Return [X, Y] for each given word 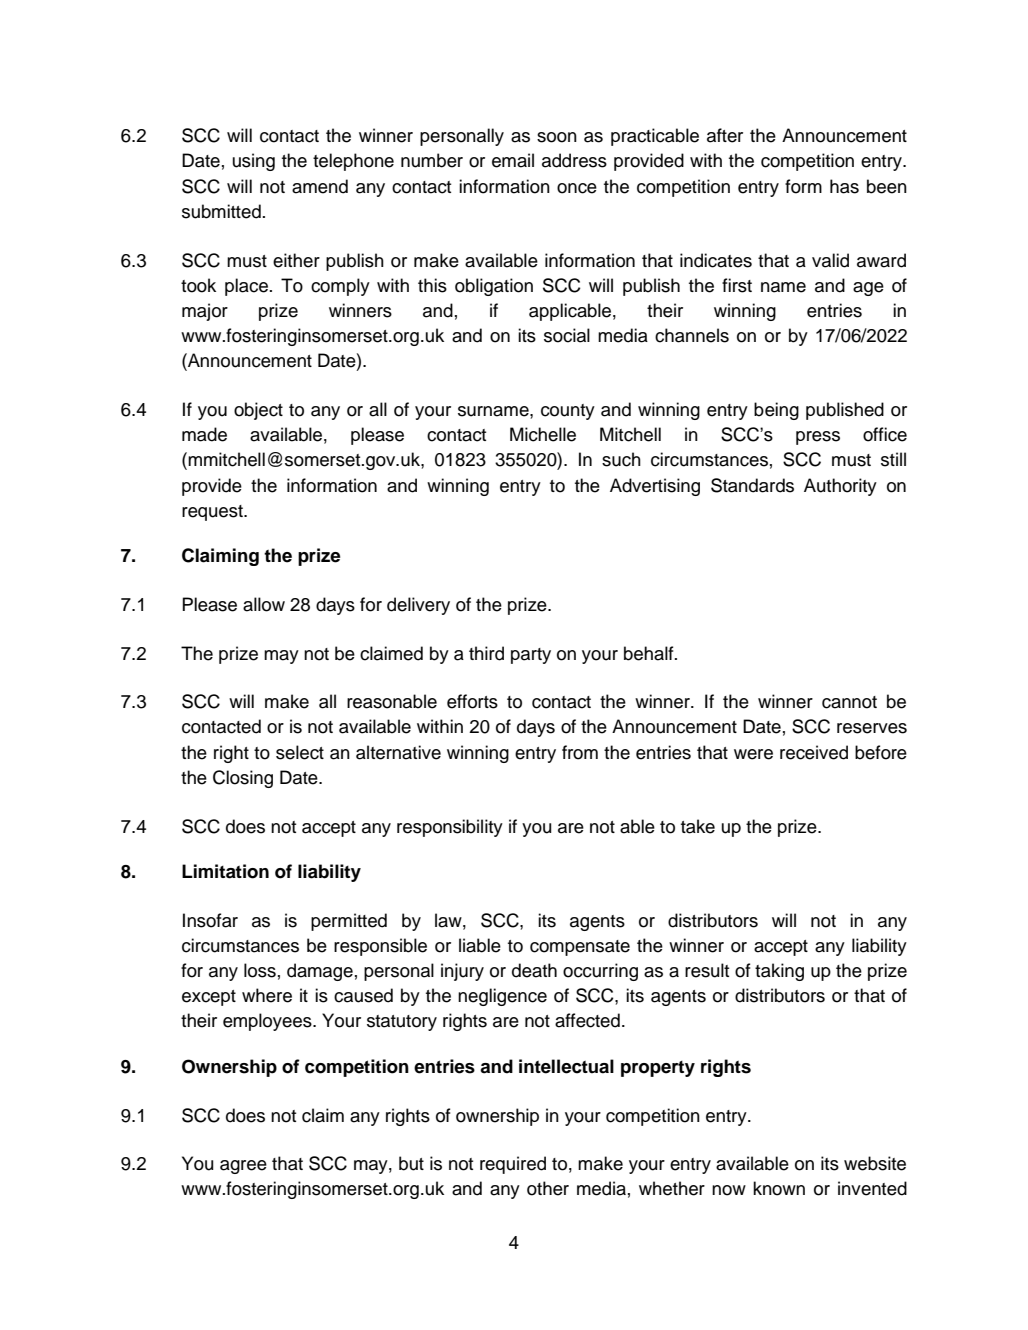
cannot [849, 702]
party [531, 656]
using [254, 162]
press [818, 438]
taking [779, 972]
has [844, 186]
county [568, 412]
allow [264, 604]
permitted [349, 922]
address [574, 160]
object [258, 411]
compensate [580, 948]
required [513, 1165]
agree [243, 1167]
